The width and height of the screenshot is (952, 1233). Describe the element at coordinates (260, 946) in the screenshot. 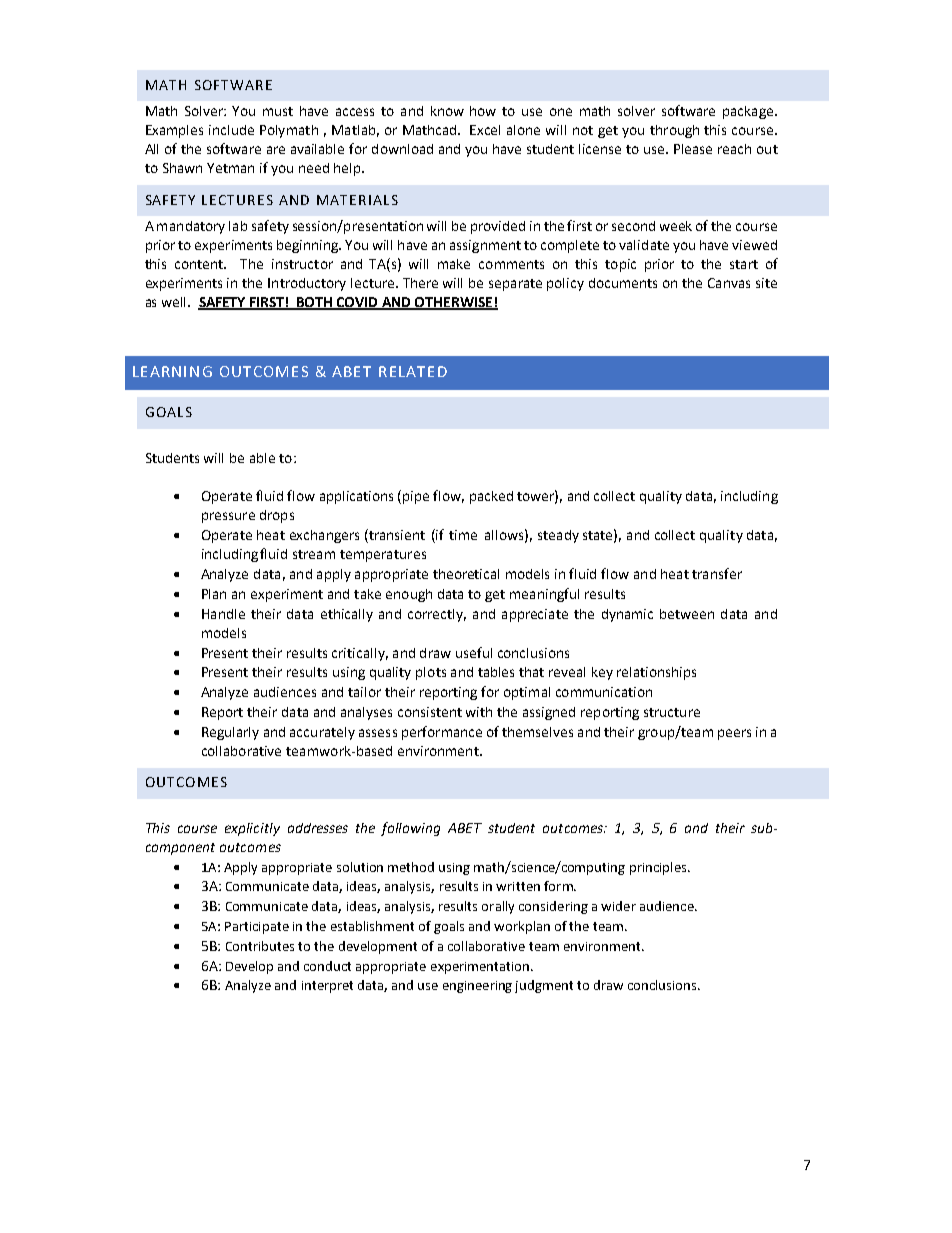

I see `Contributes` at that location.
